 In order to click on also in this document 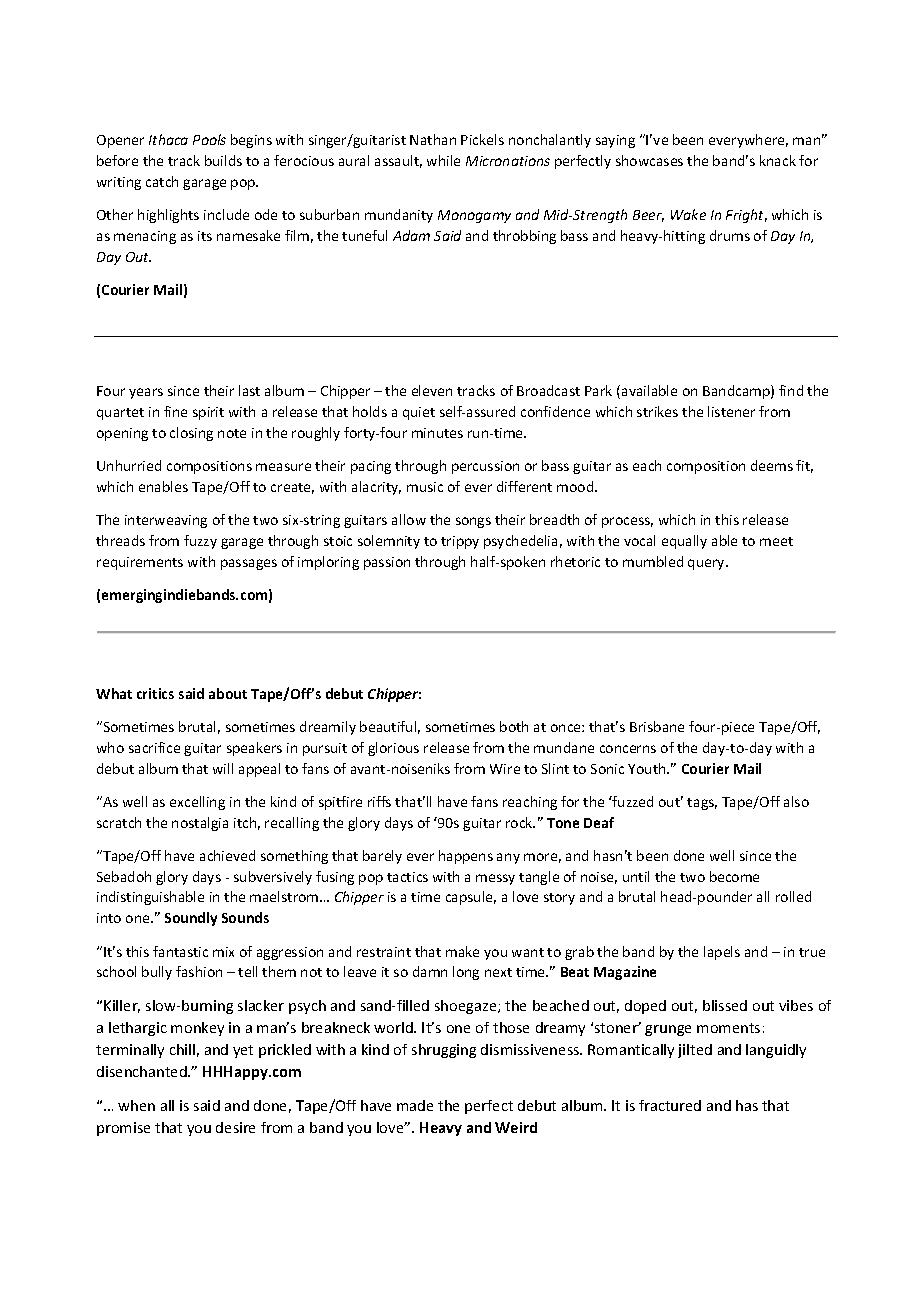, I will do `click(796, 801)`.
